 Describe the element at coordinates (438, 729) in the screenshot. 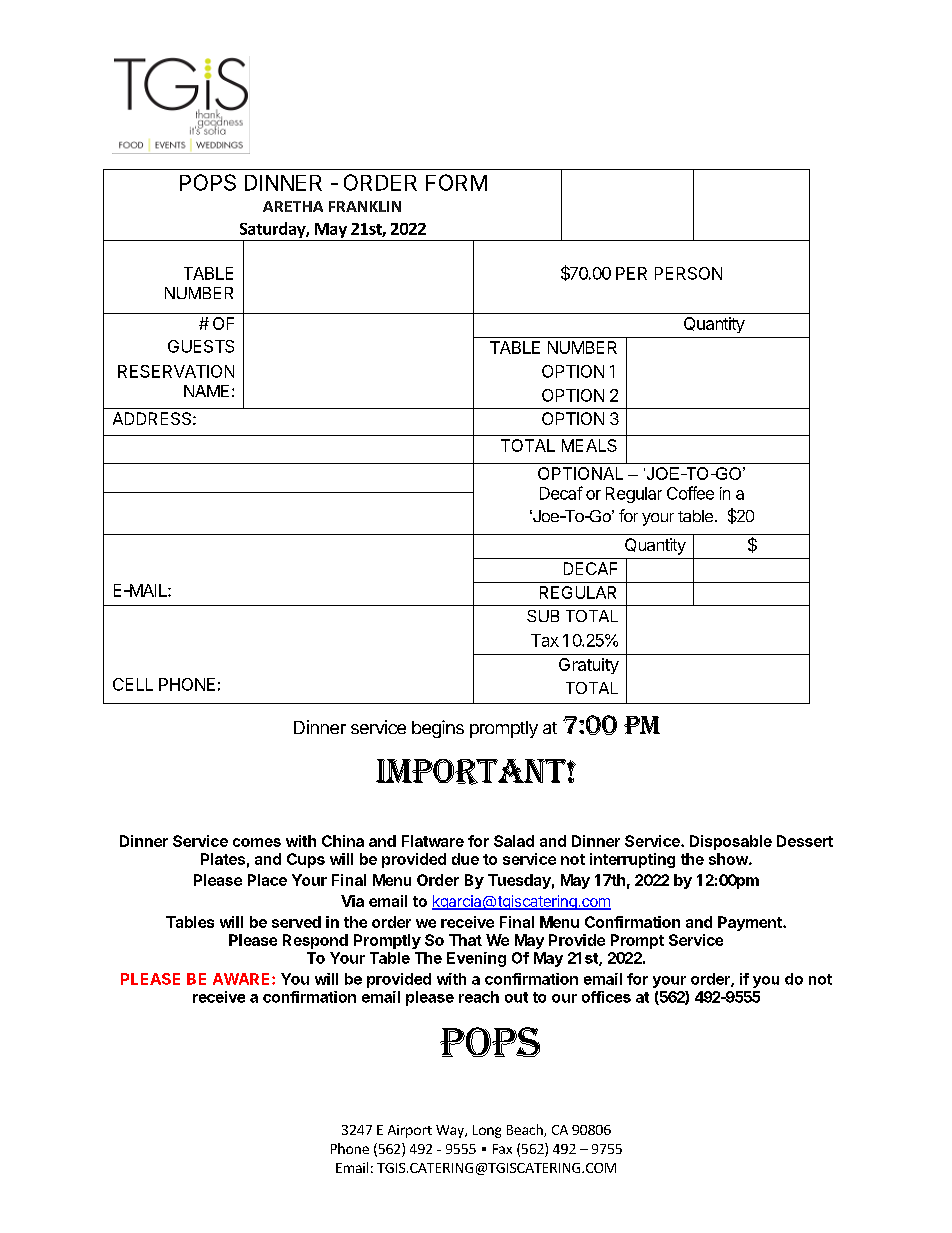

I see `begins` at that location.
